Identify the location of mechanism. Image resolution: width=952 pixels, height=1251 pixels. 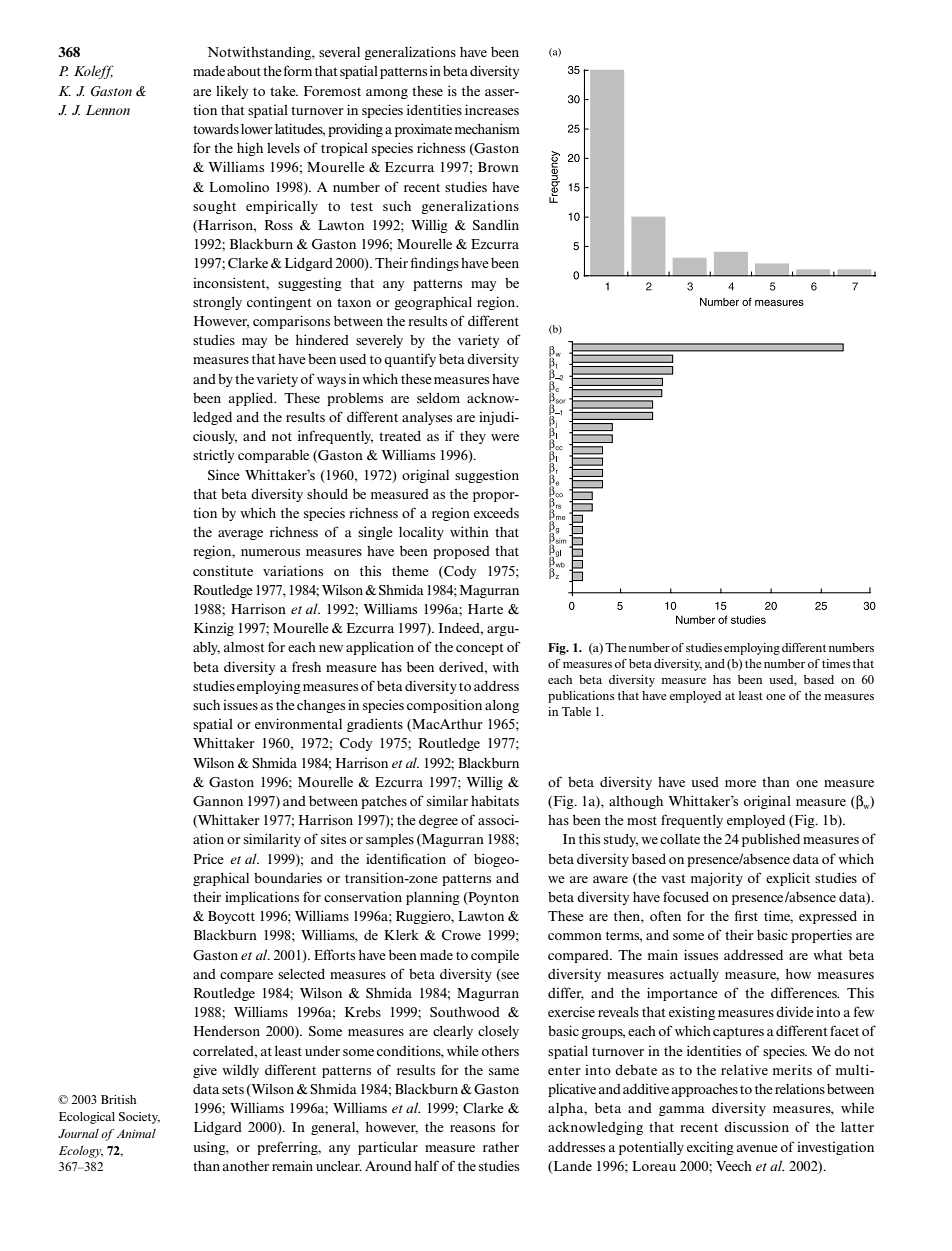
(487, 128).
